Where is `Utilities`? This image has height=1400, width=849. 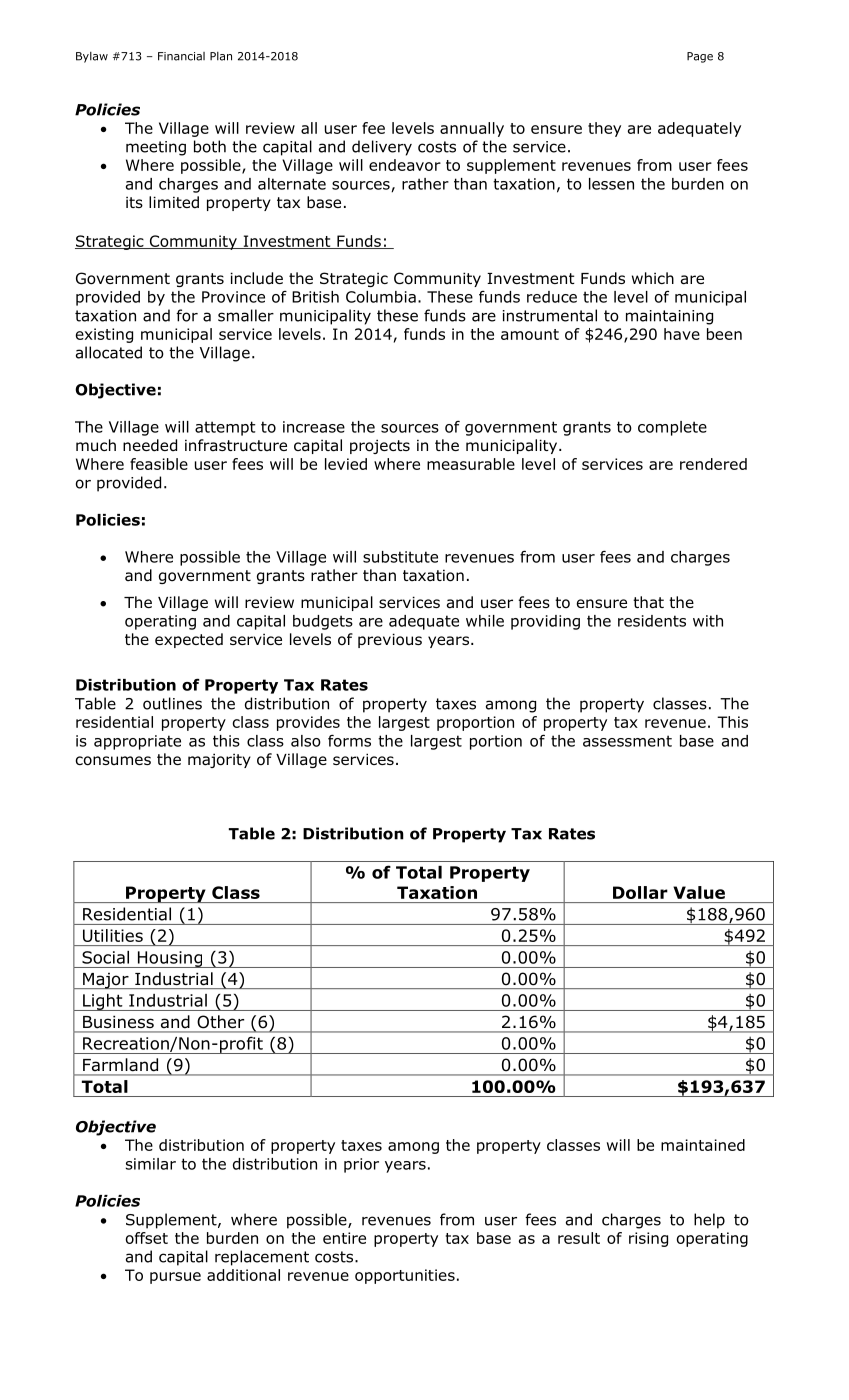 Utilities is located at coordinates (113, 935).
